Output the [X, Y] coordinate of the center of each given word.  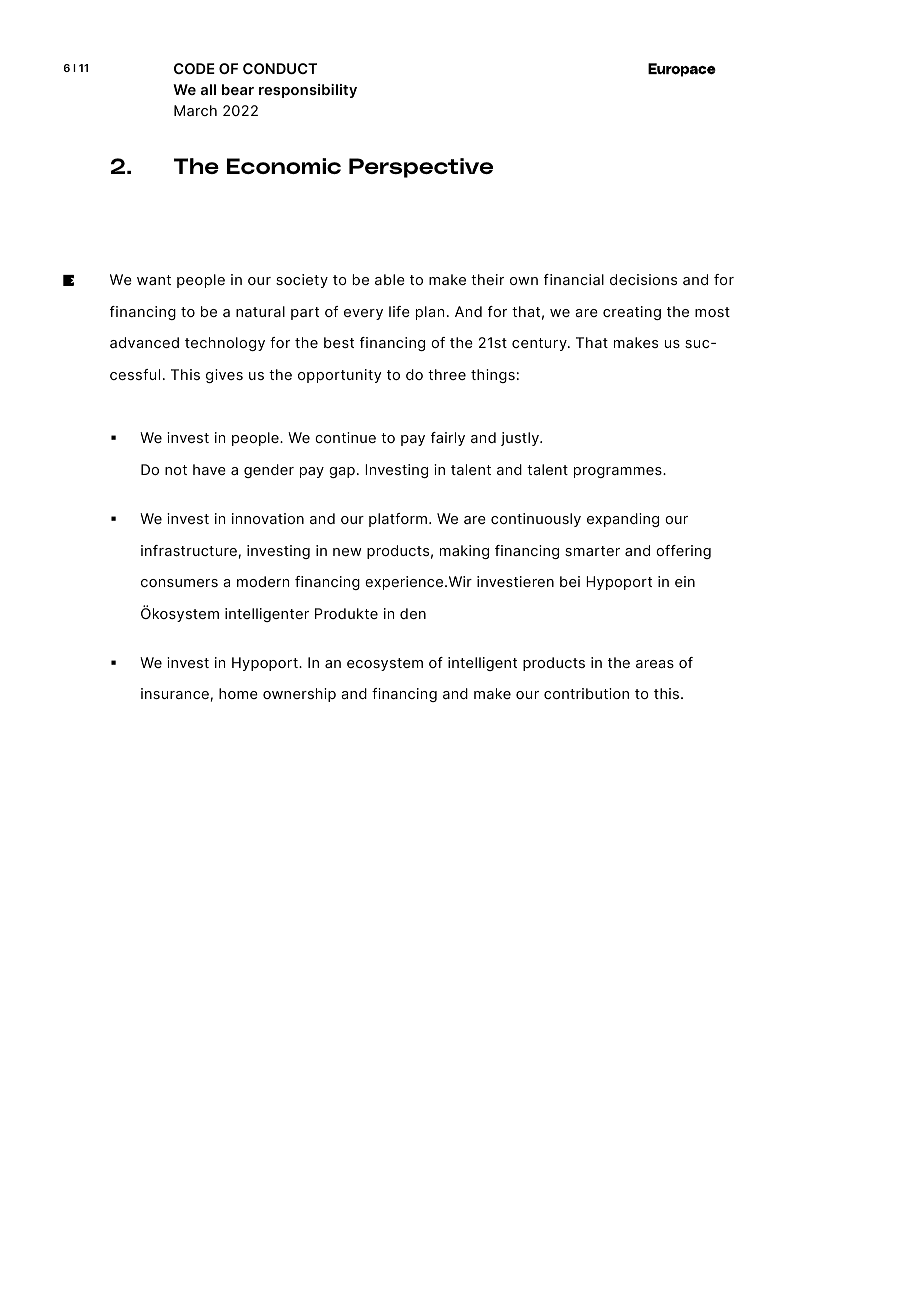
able [390, 279]
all [208, 89]
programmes [619, 472]
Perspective [421, 168]
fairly [448, 439]
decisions [643, 279]
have [209, 469]
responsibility [308, 91]
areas [655, 664]
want [154, 280]
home [238, 693]
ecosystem [385, 664]
